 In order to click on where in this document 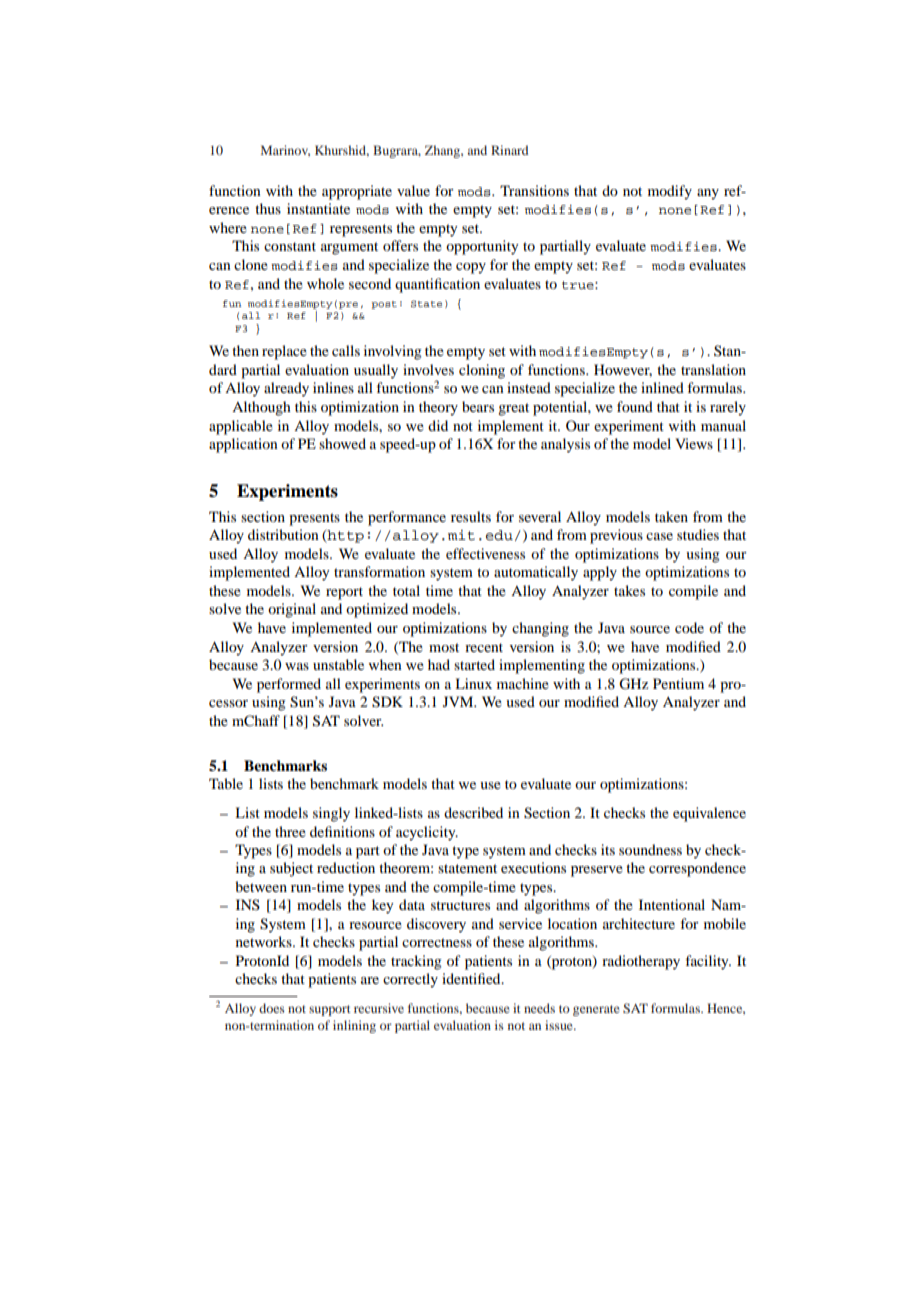, I will do `click(228, 227)`.
